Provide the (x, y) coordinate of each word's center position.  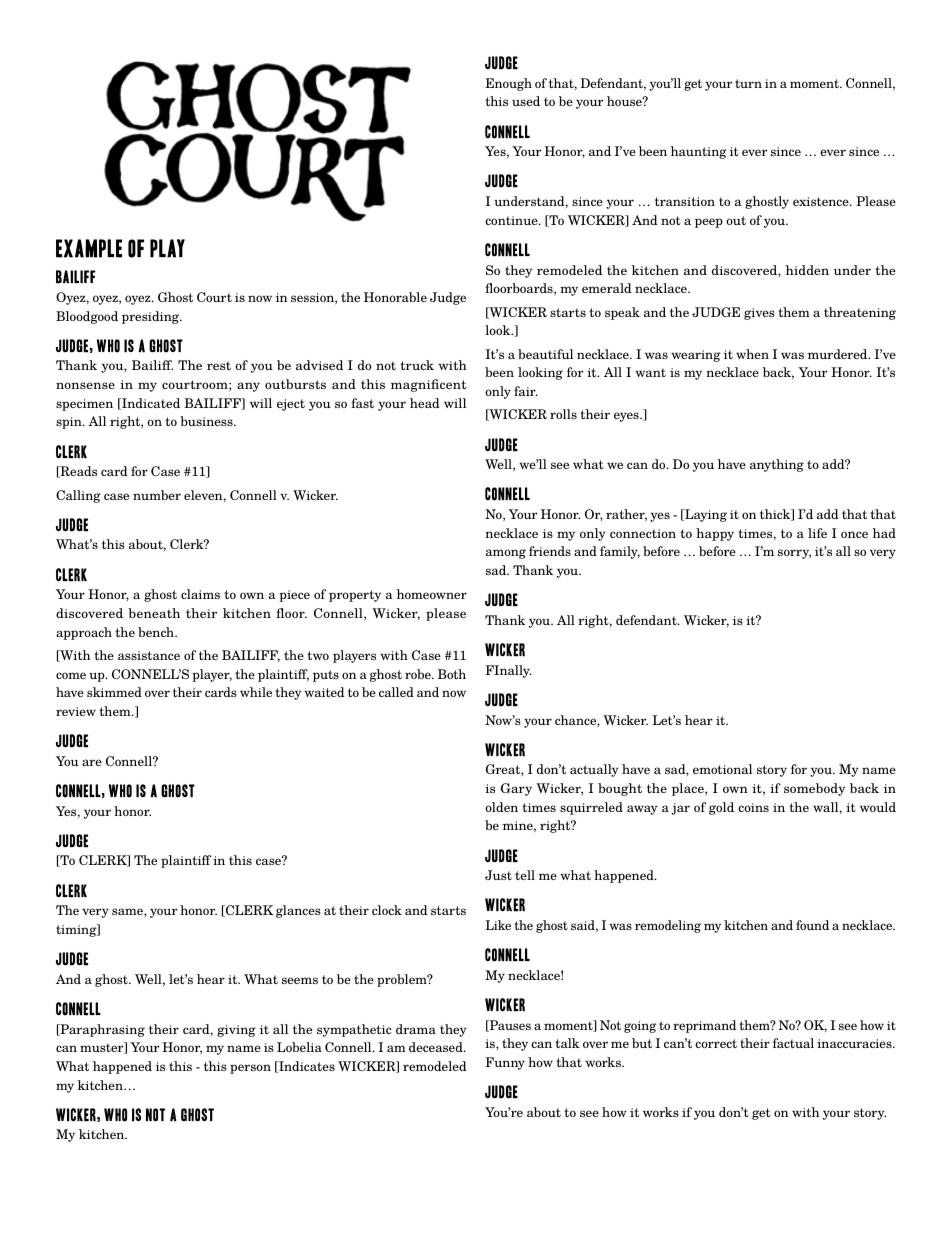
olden (501, 807)
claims (200, 594)
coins (753, 807)
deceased (437, 1047)
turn (748, 83)
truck (417, 365)
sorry (794, 554)
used (526, 101)
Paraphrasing (101, 1030)
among (506, 554)
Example (89, 248)
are (92, 762)
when (752, 354)
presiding (152, 317)
